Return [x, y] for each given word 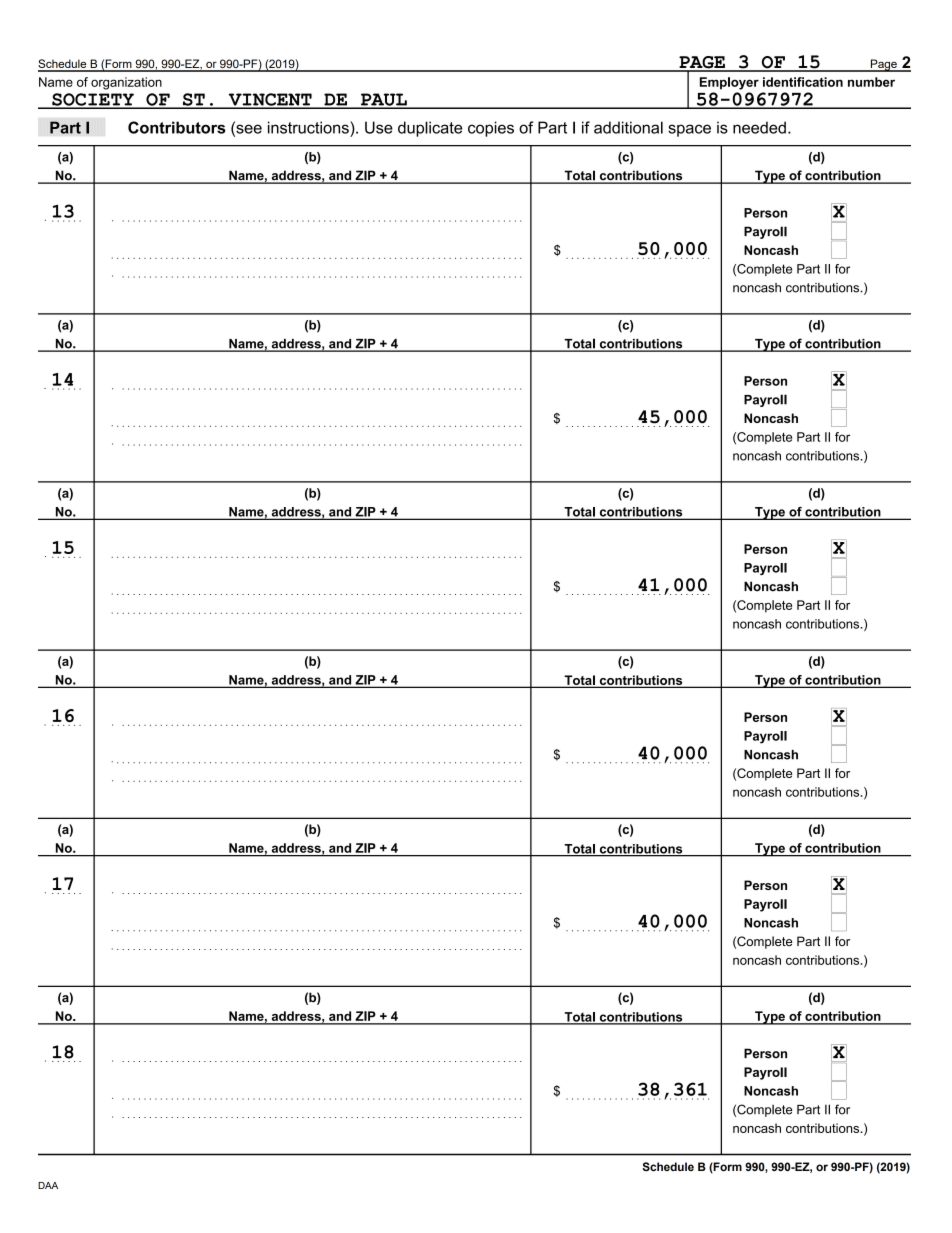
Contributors [177, 127]
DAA [48, 1185]
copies [491, 129]
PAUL [384, 100]
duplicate [430, 129]
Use [379, 127]
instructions [309, 127]
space [689, 130]
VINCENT [270, 100]
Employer [729, 83]
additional [628, 127]
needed [759, 127]
